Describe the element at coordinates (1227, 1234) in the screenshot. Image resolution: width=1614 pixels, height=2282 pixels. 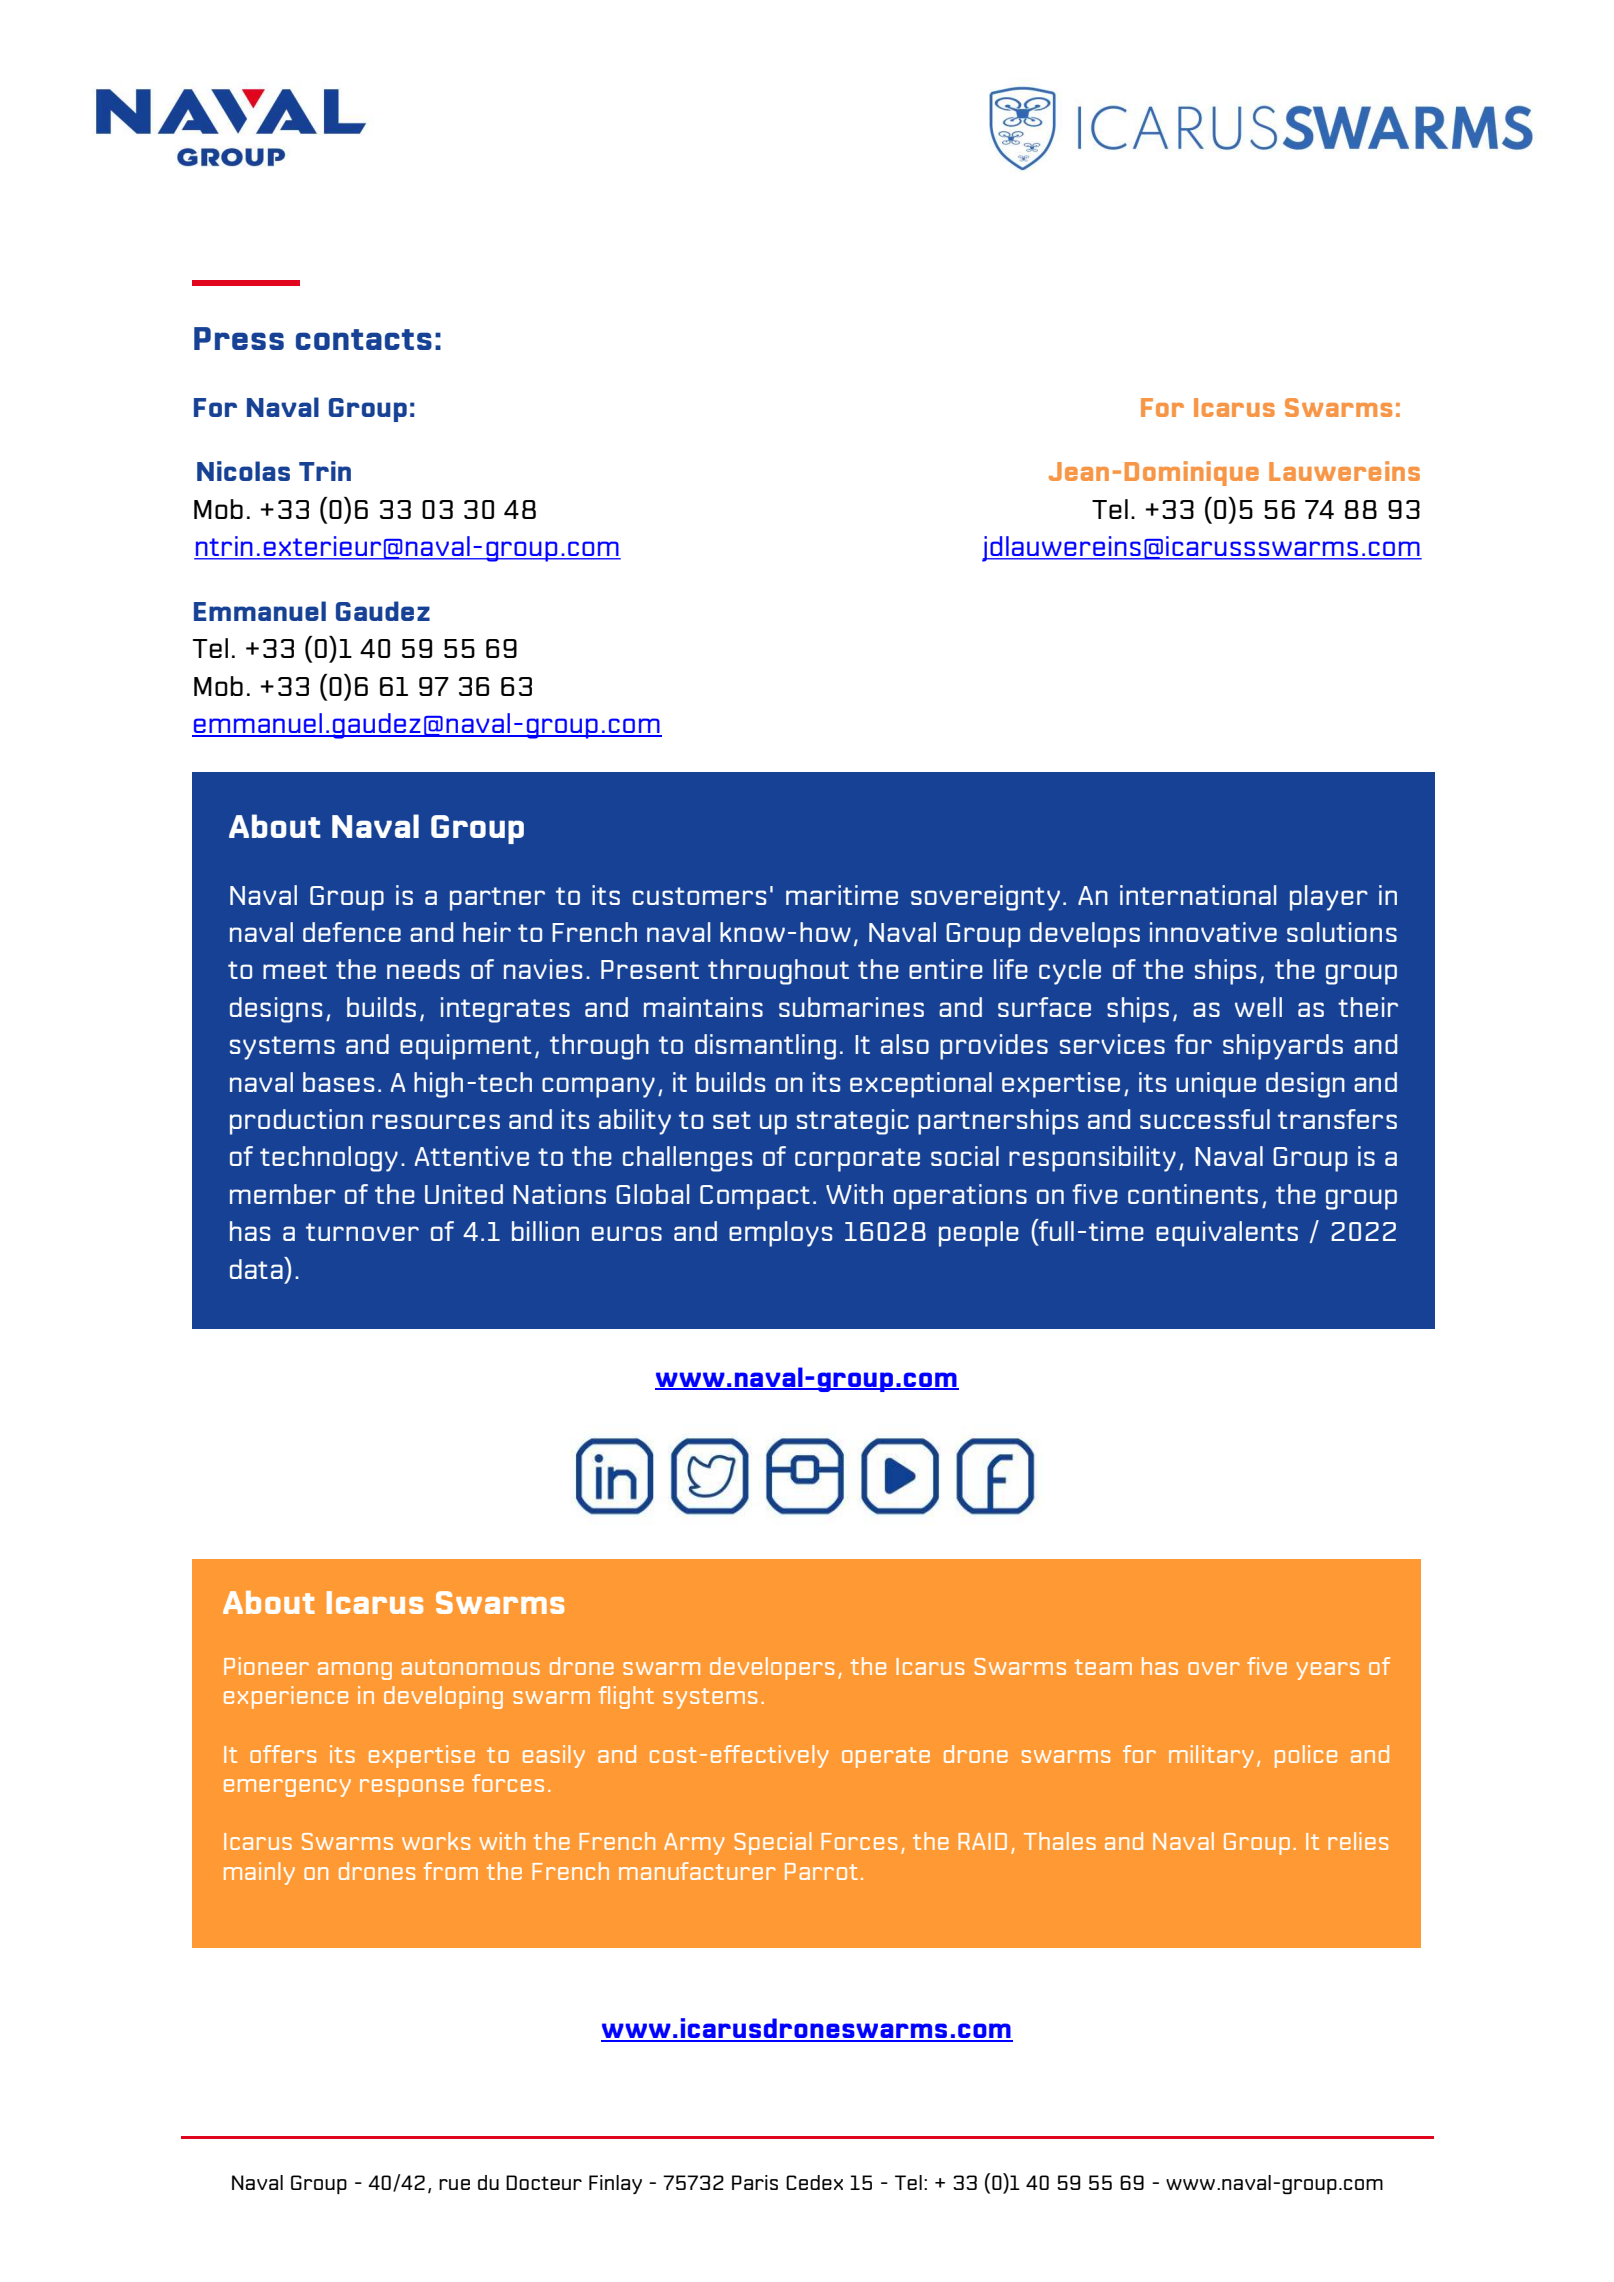
I see `equivalents` at that location.
